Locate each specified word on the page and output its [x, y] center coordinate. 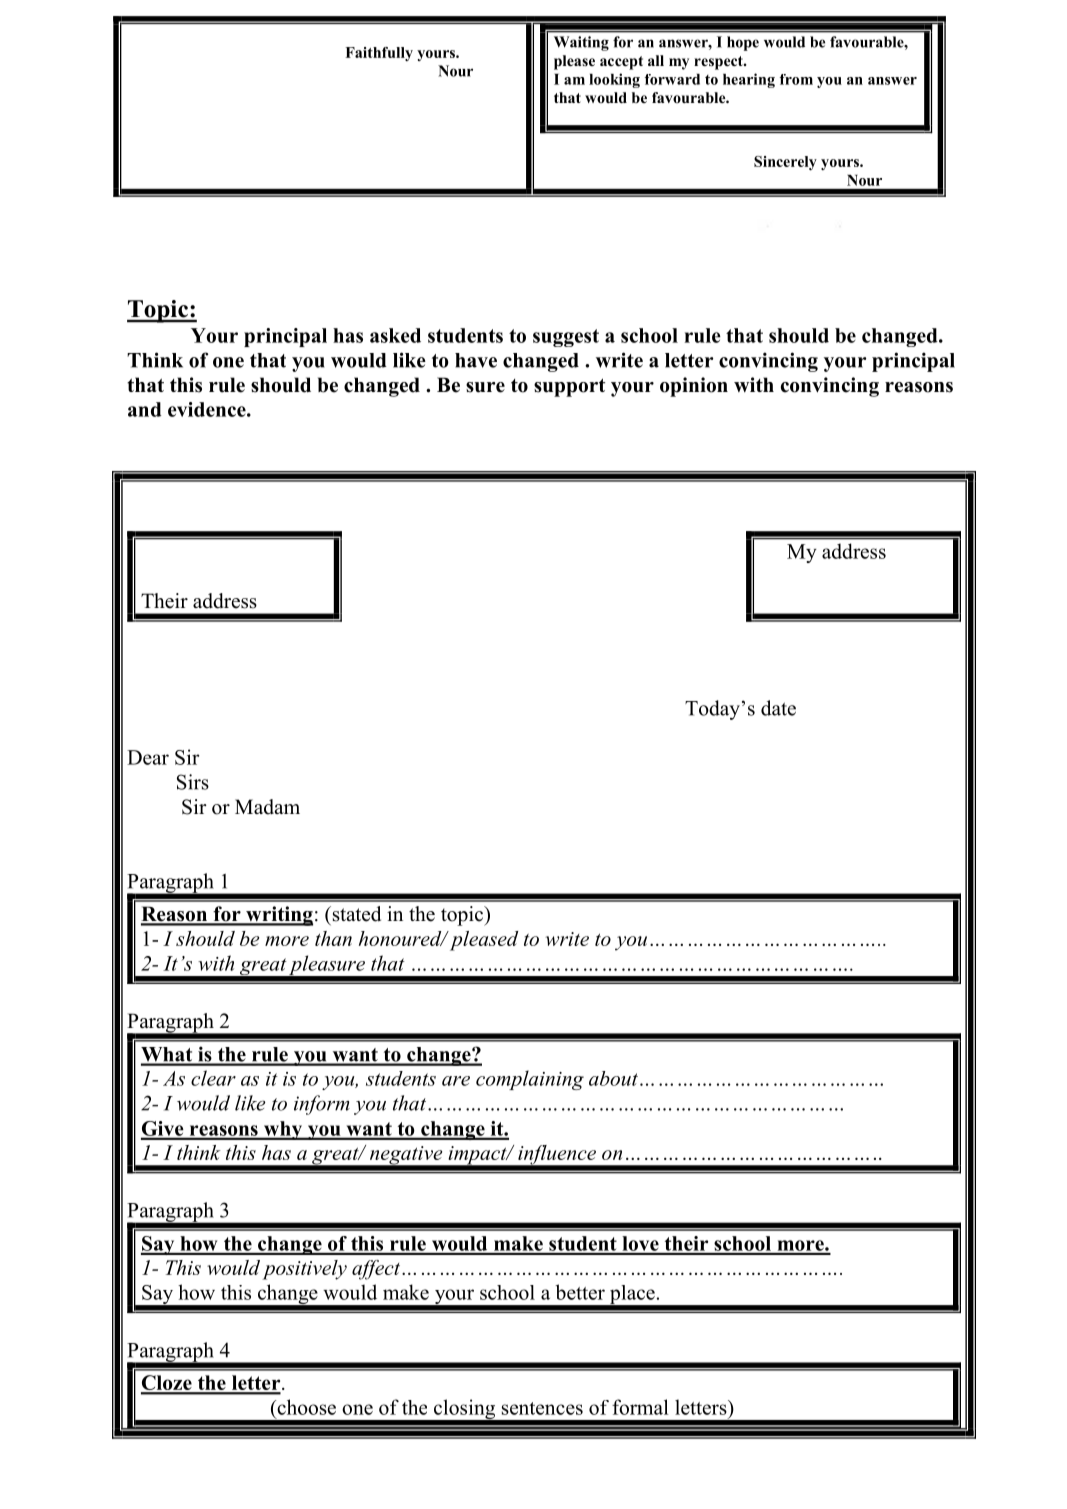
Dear [148, 757]
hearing [749, 80]
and [144, 409]
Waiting [581, 43]
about [613, 1078]
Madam [267, 807]
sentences [542, 1408]
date [778, 708]
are [456, 1081]
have [476, 360]
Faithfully [379, 54]
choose [305, 1407]
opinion [694, 387]
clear [213, 1078]
